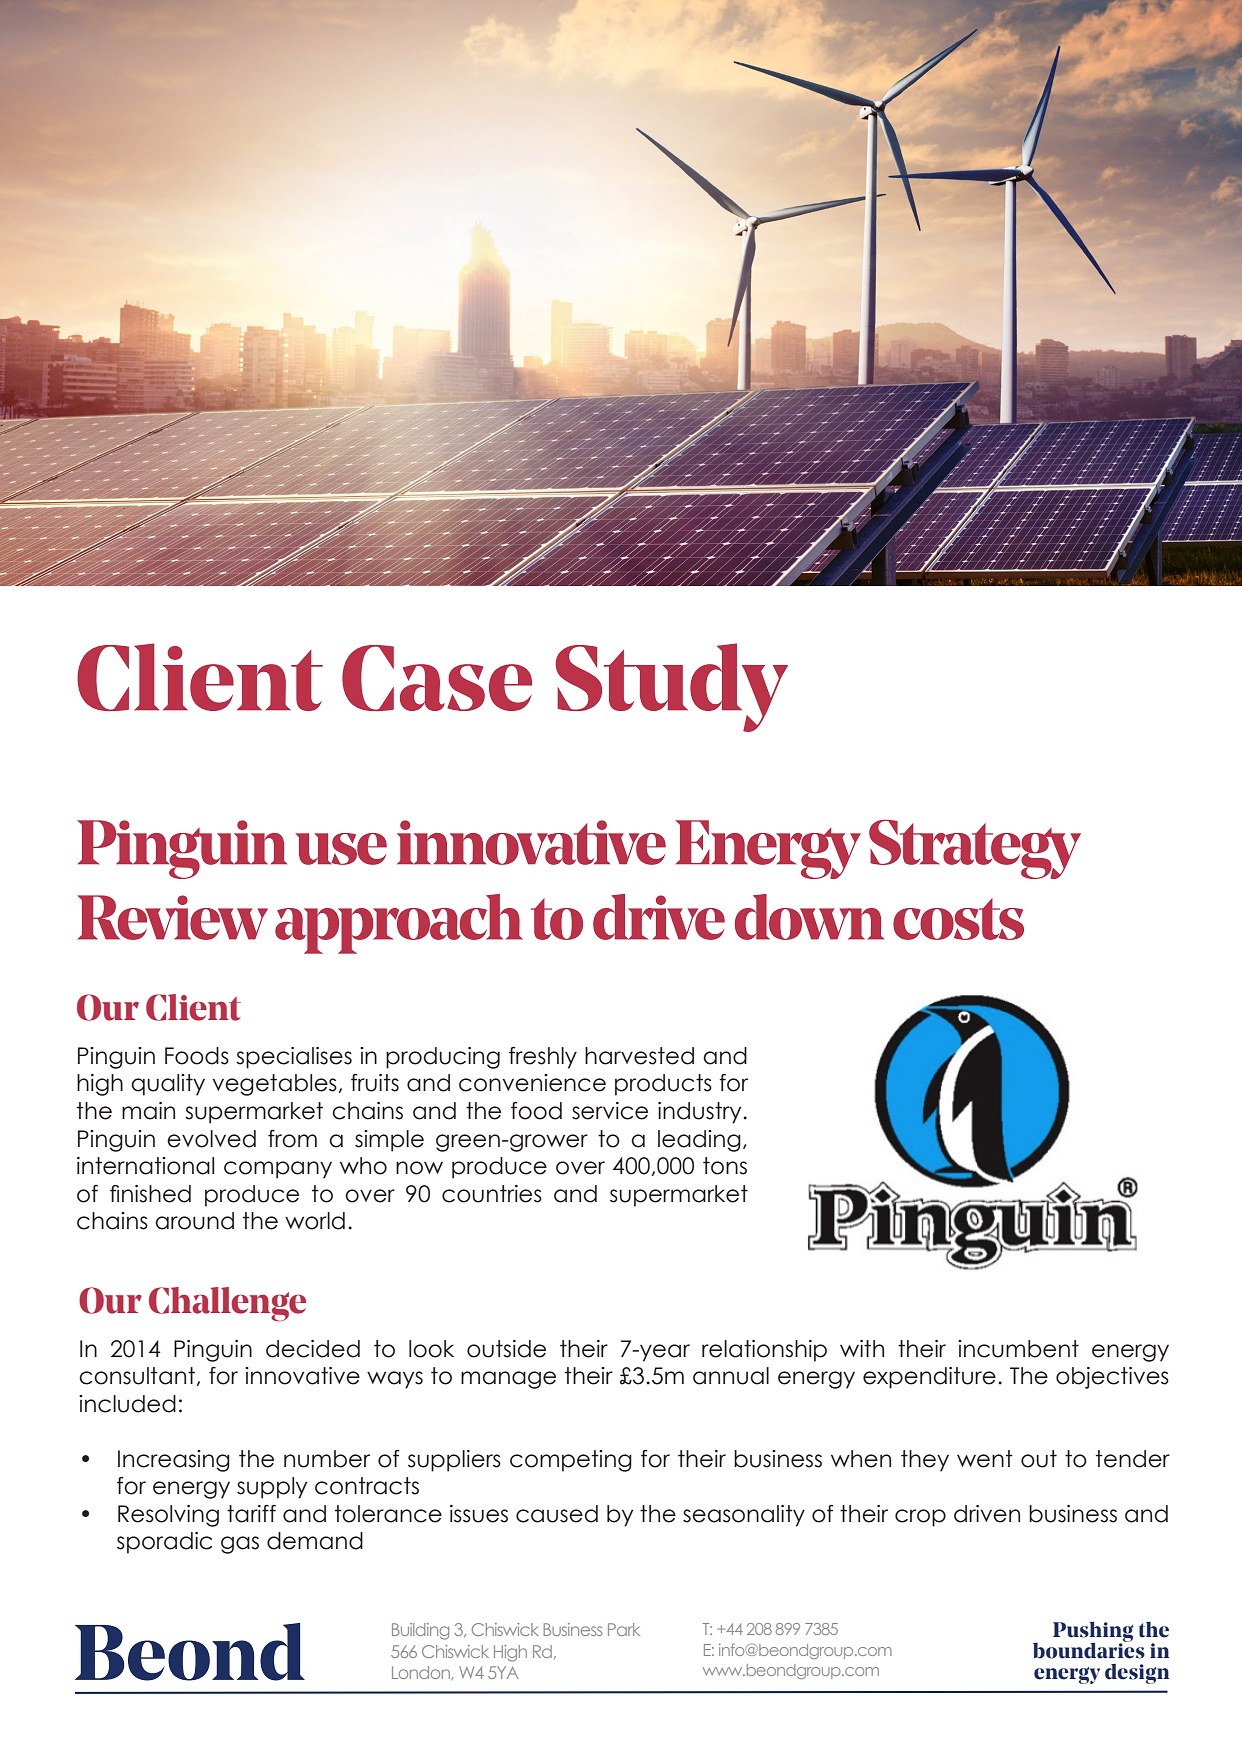 Image resolution: width=1242 pixels, height=1756 pixels. I want to click on leading, so click(699, 1141).
